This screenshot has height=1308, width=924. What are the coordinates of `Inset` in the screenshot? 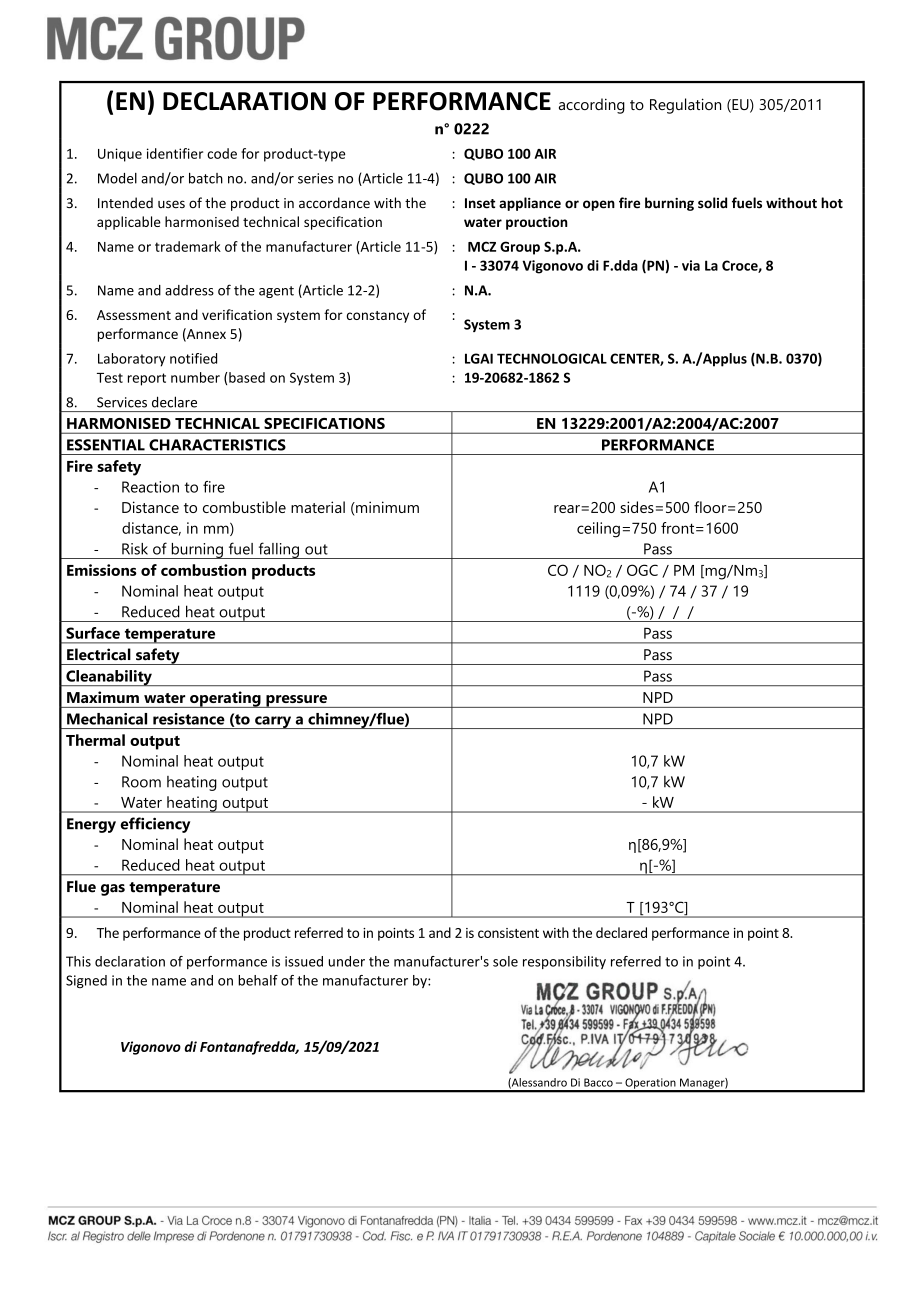 It's located at (480, 203).
